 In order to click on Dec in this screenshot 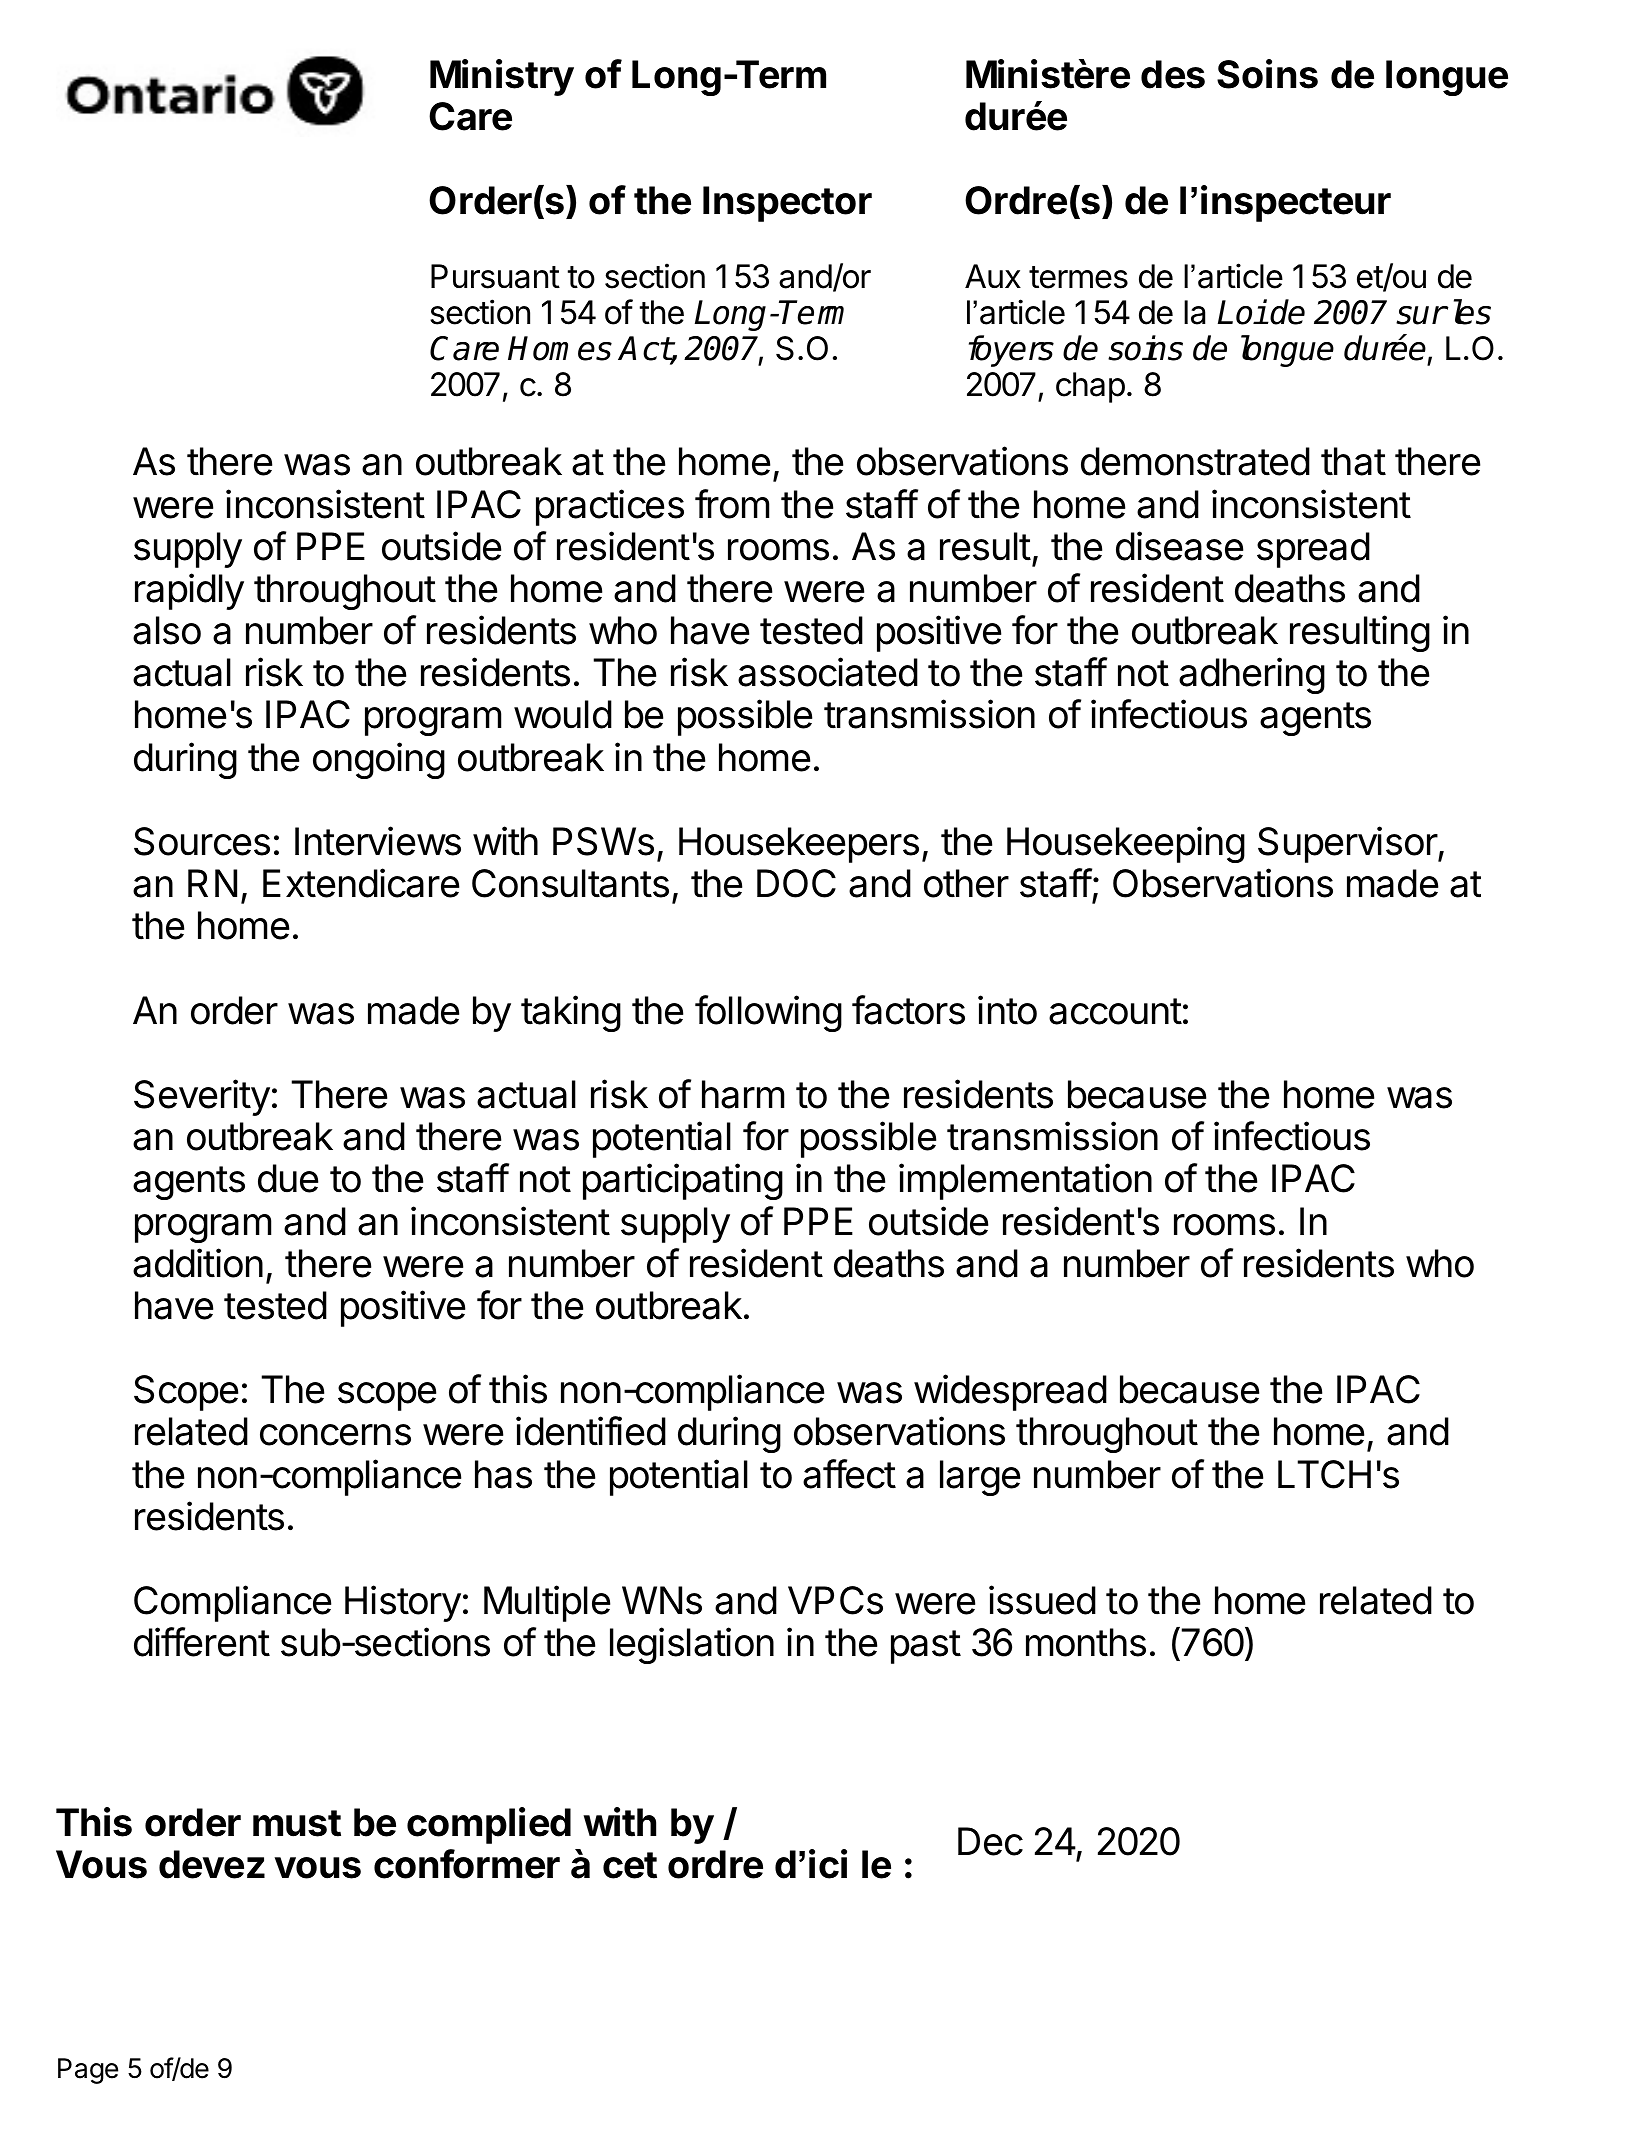, I will do `click(990, 1841)`.
